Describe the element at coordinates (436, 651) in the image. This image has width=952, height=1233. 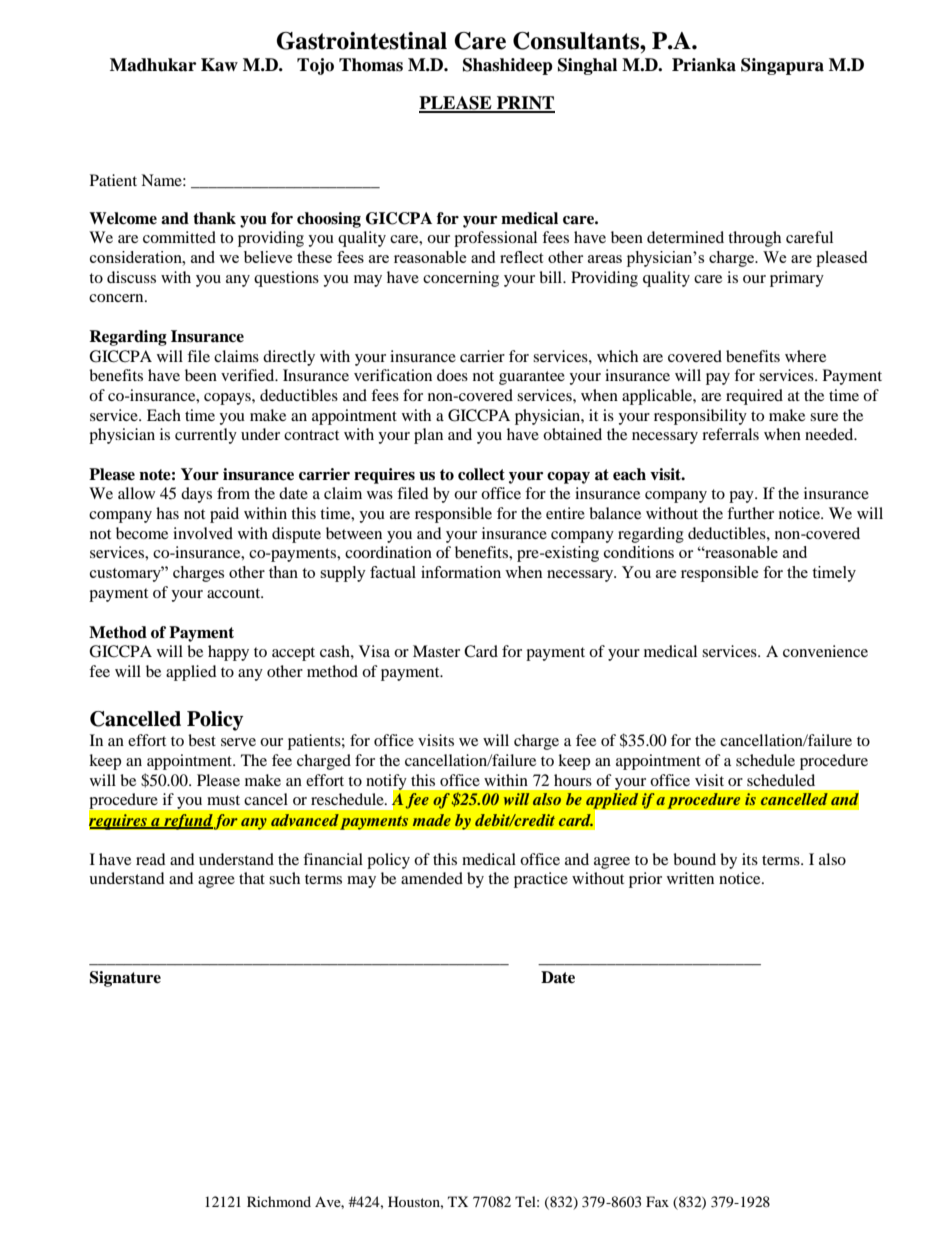
I see `Master` at that location.
